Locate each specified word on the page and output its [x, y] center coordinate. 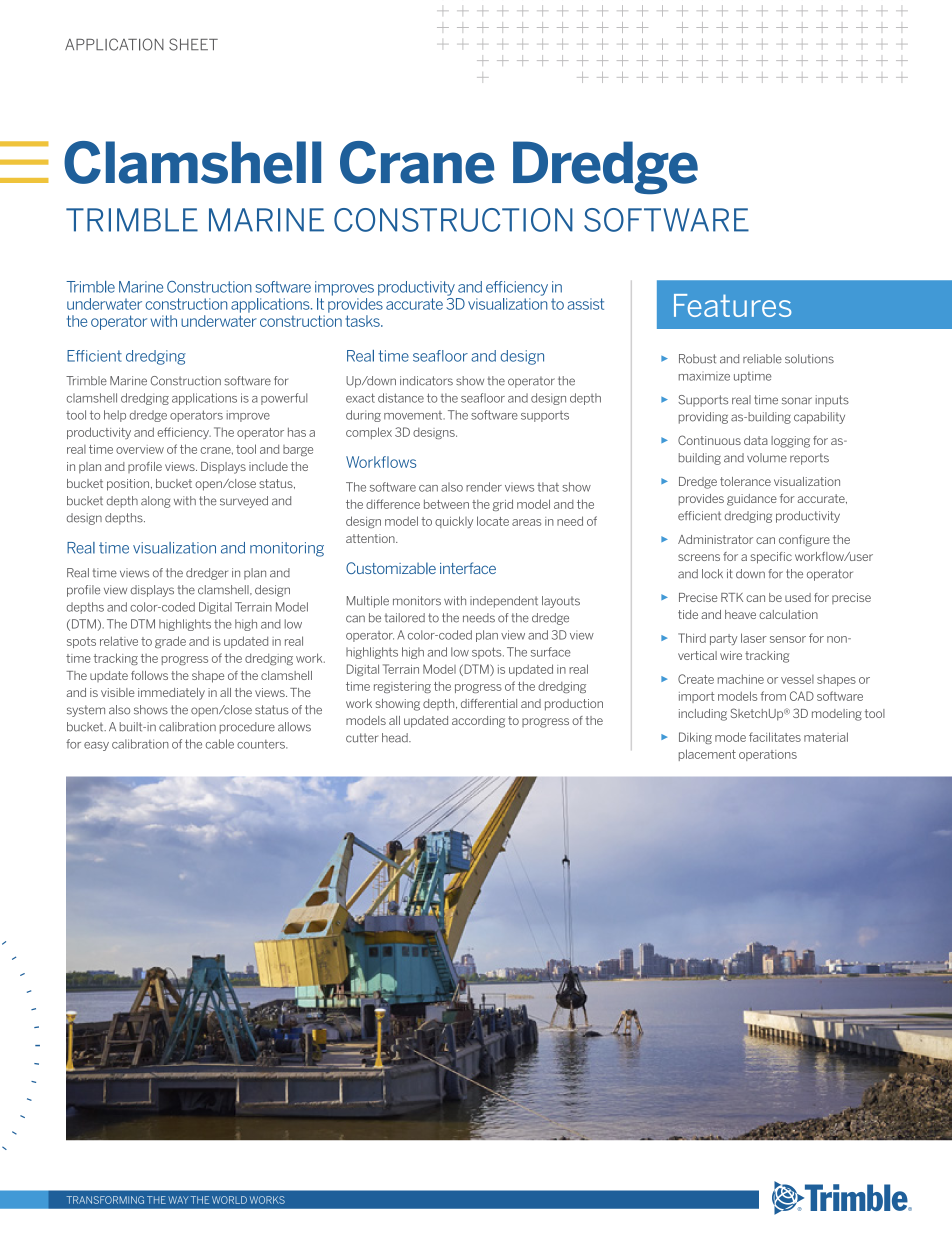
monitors [417, 601]
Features [732, 305]
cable [220, 744]
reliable [762, 359]
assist [585, 304]
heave [740, 614]
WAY [178, 1200]
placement [707, 755]
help [115, 416]
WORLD [229, 1200]
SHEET [193, 44]
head [396, 738]
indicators [426, 381]
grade [170, 642]
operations [768, 755]
